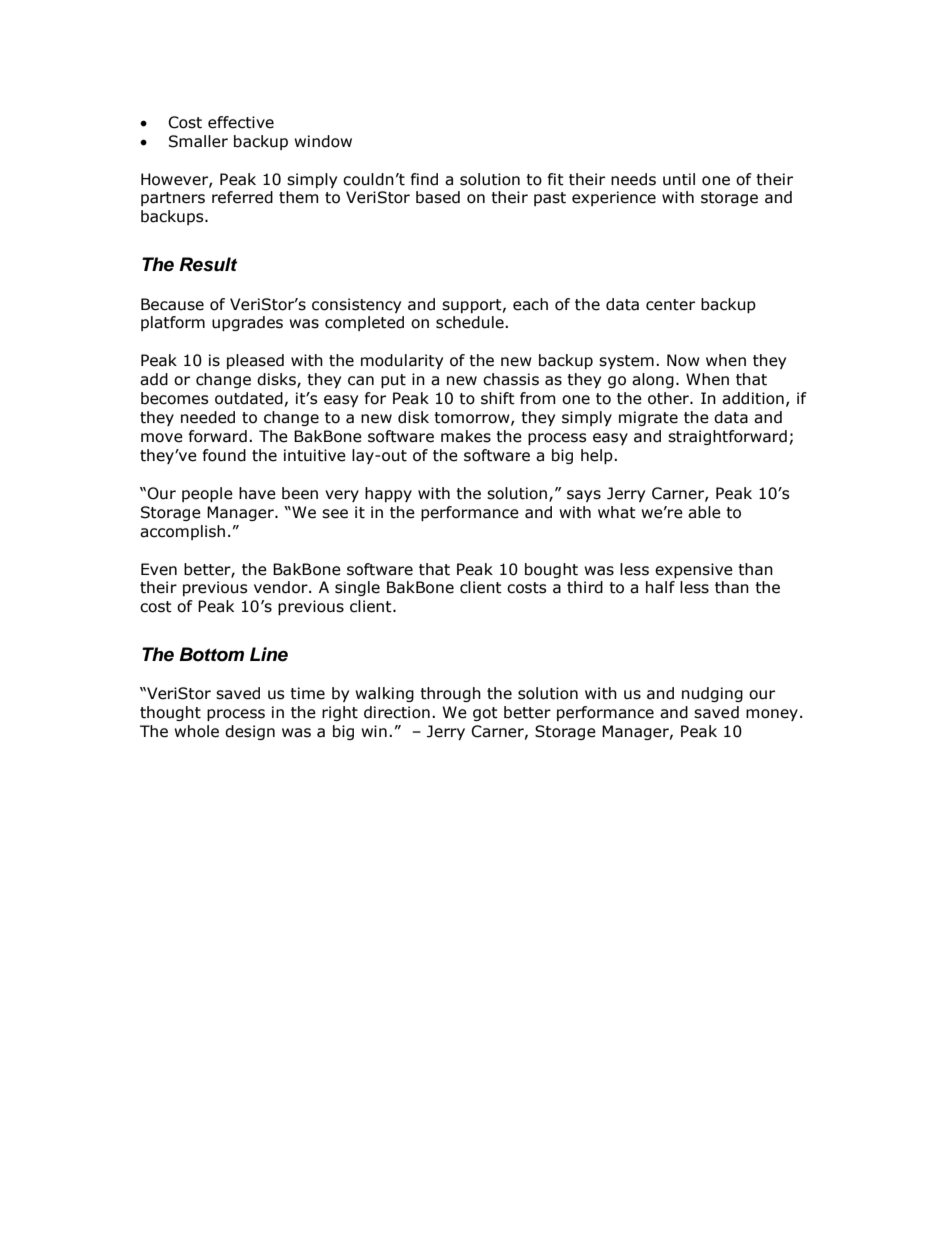 The height and width of the screenshot is (1233, 952). Describe the element at coordinates (250, 732) in the screenshot. I see `design` at that location.
